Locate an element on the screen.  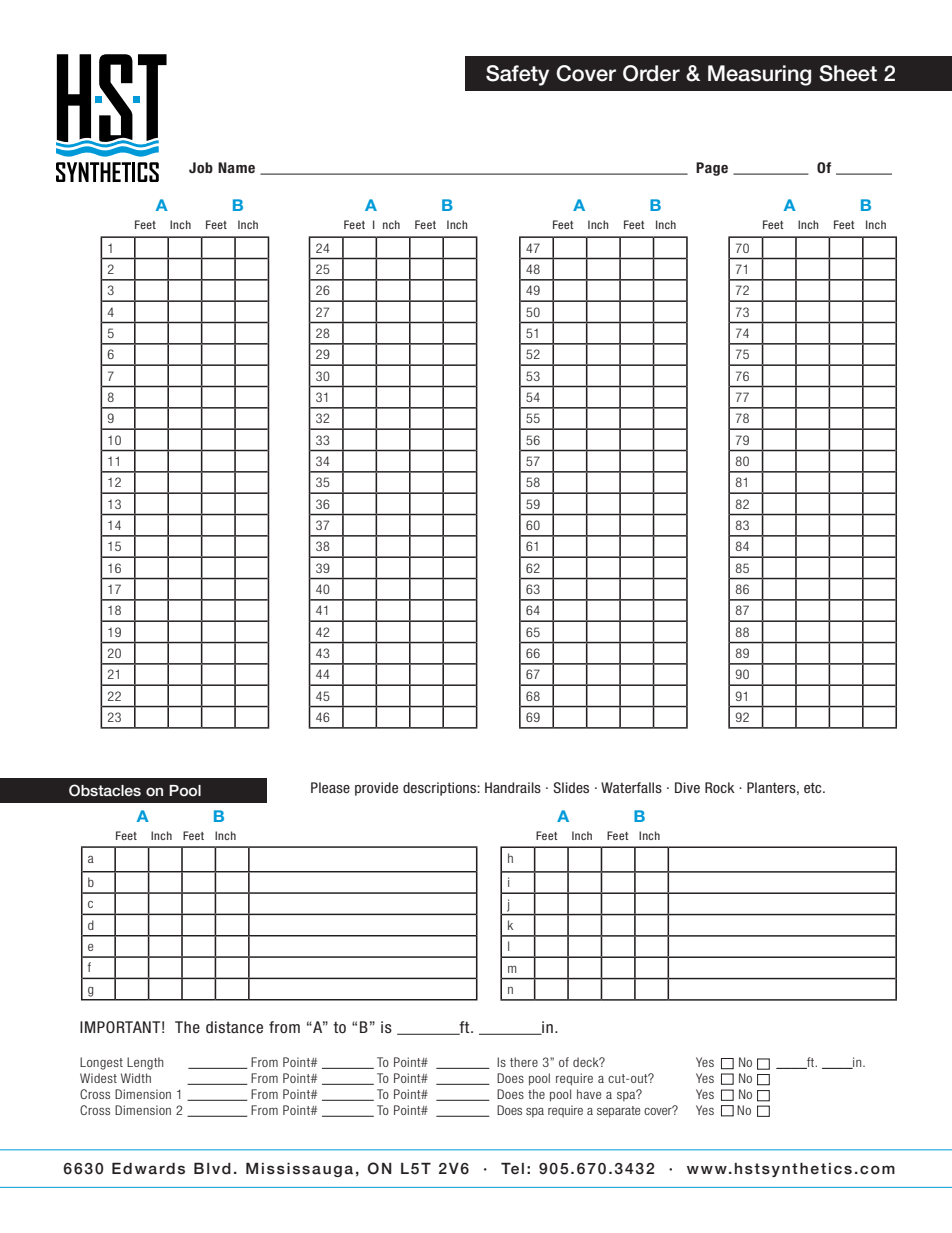
Length is located at coordinates (145, 1063).
